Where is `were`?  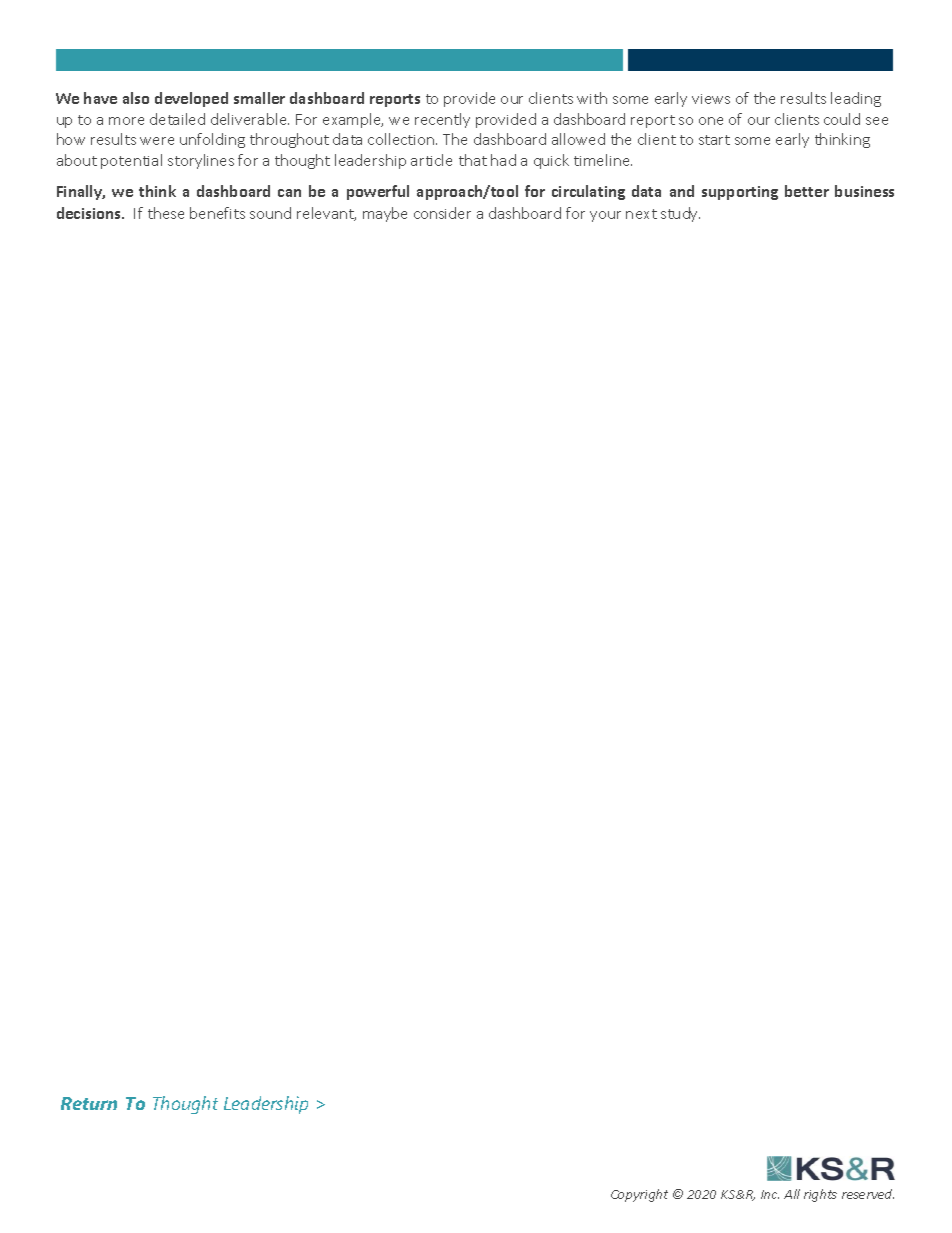
were is located at coordinates (157, 141).
